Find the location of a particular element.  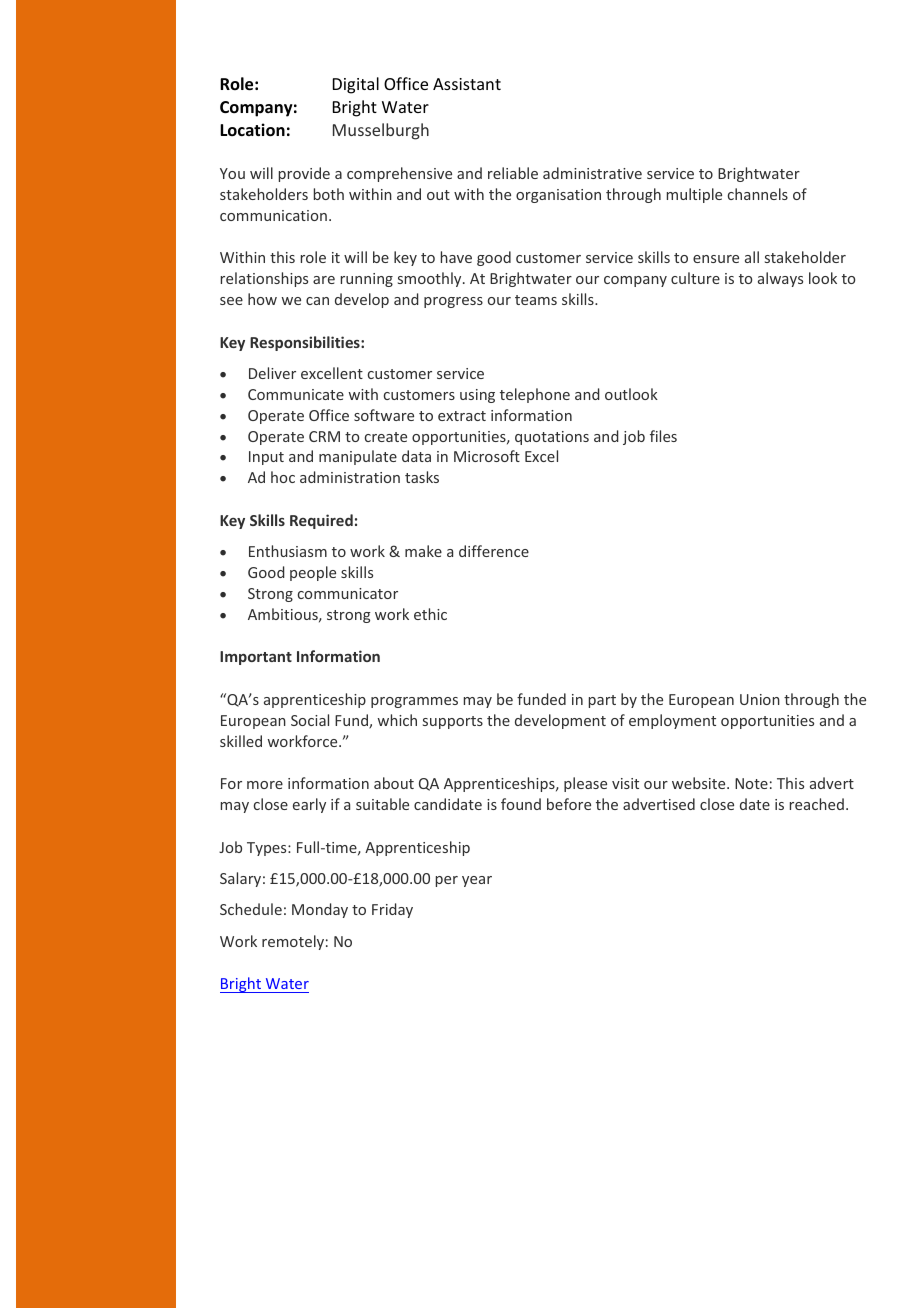

reached is located at coordinates (817, 804).
